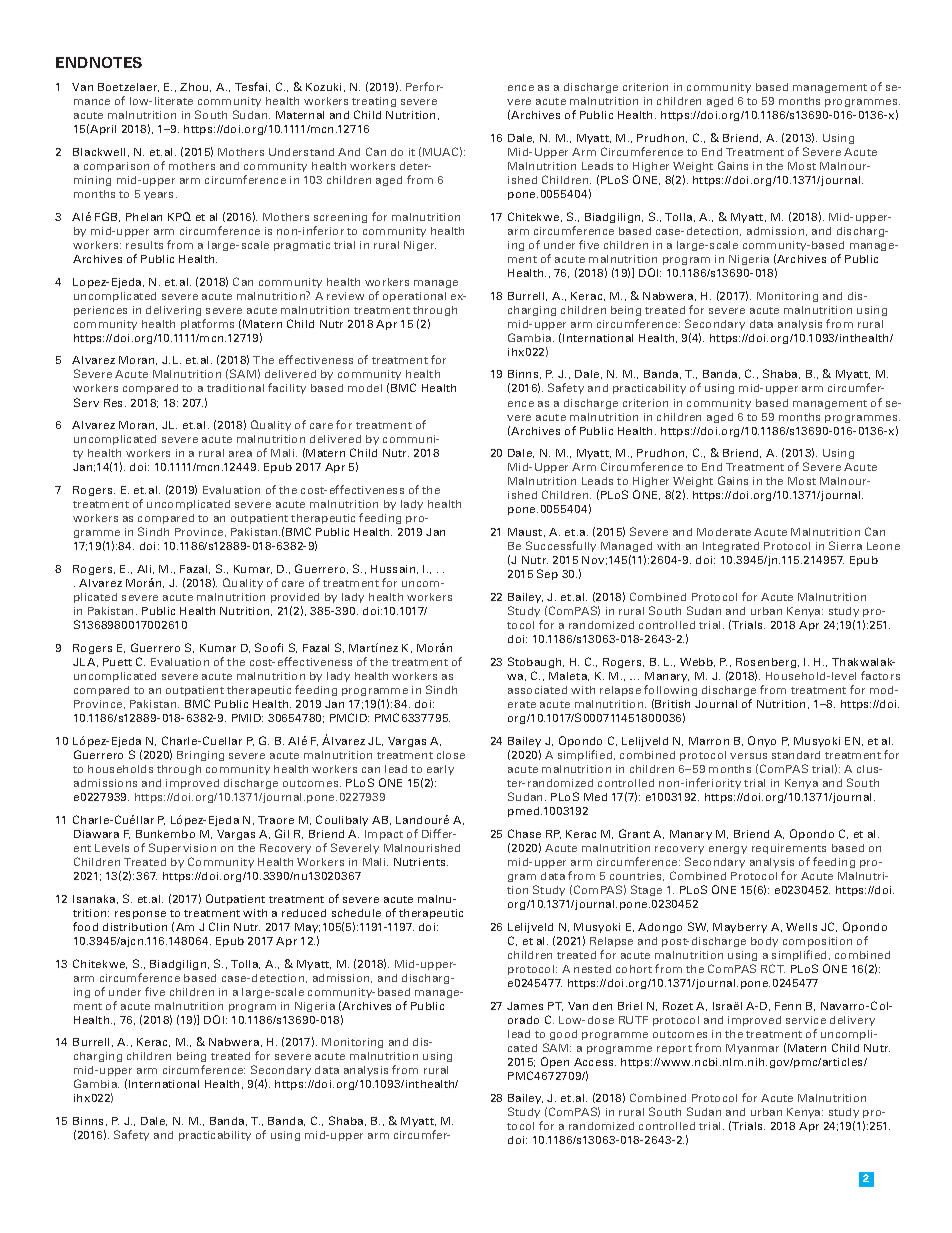 This document has height=1233, width=952. I want to click on ENDNOTES, so click(99, 62).
